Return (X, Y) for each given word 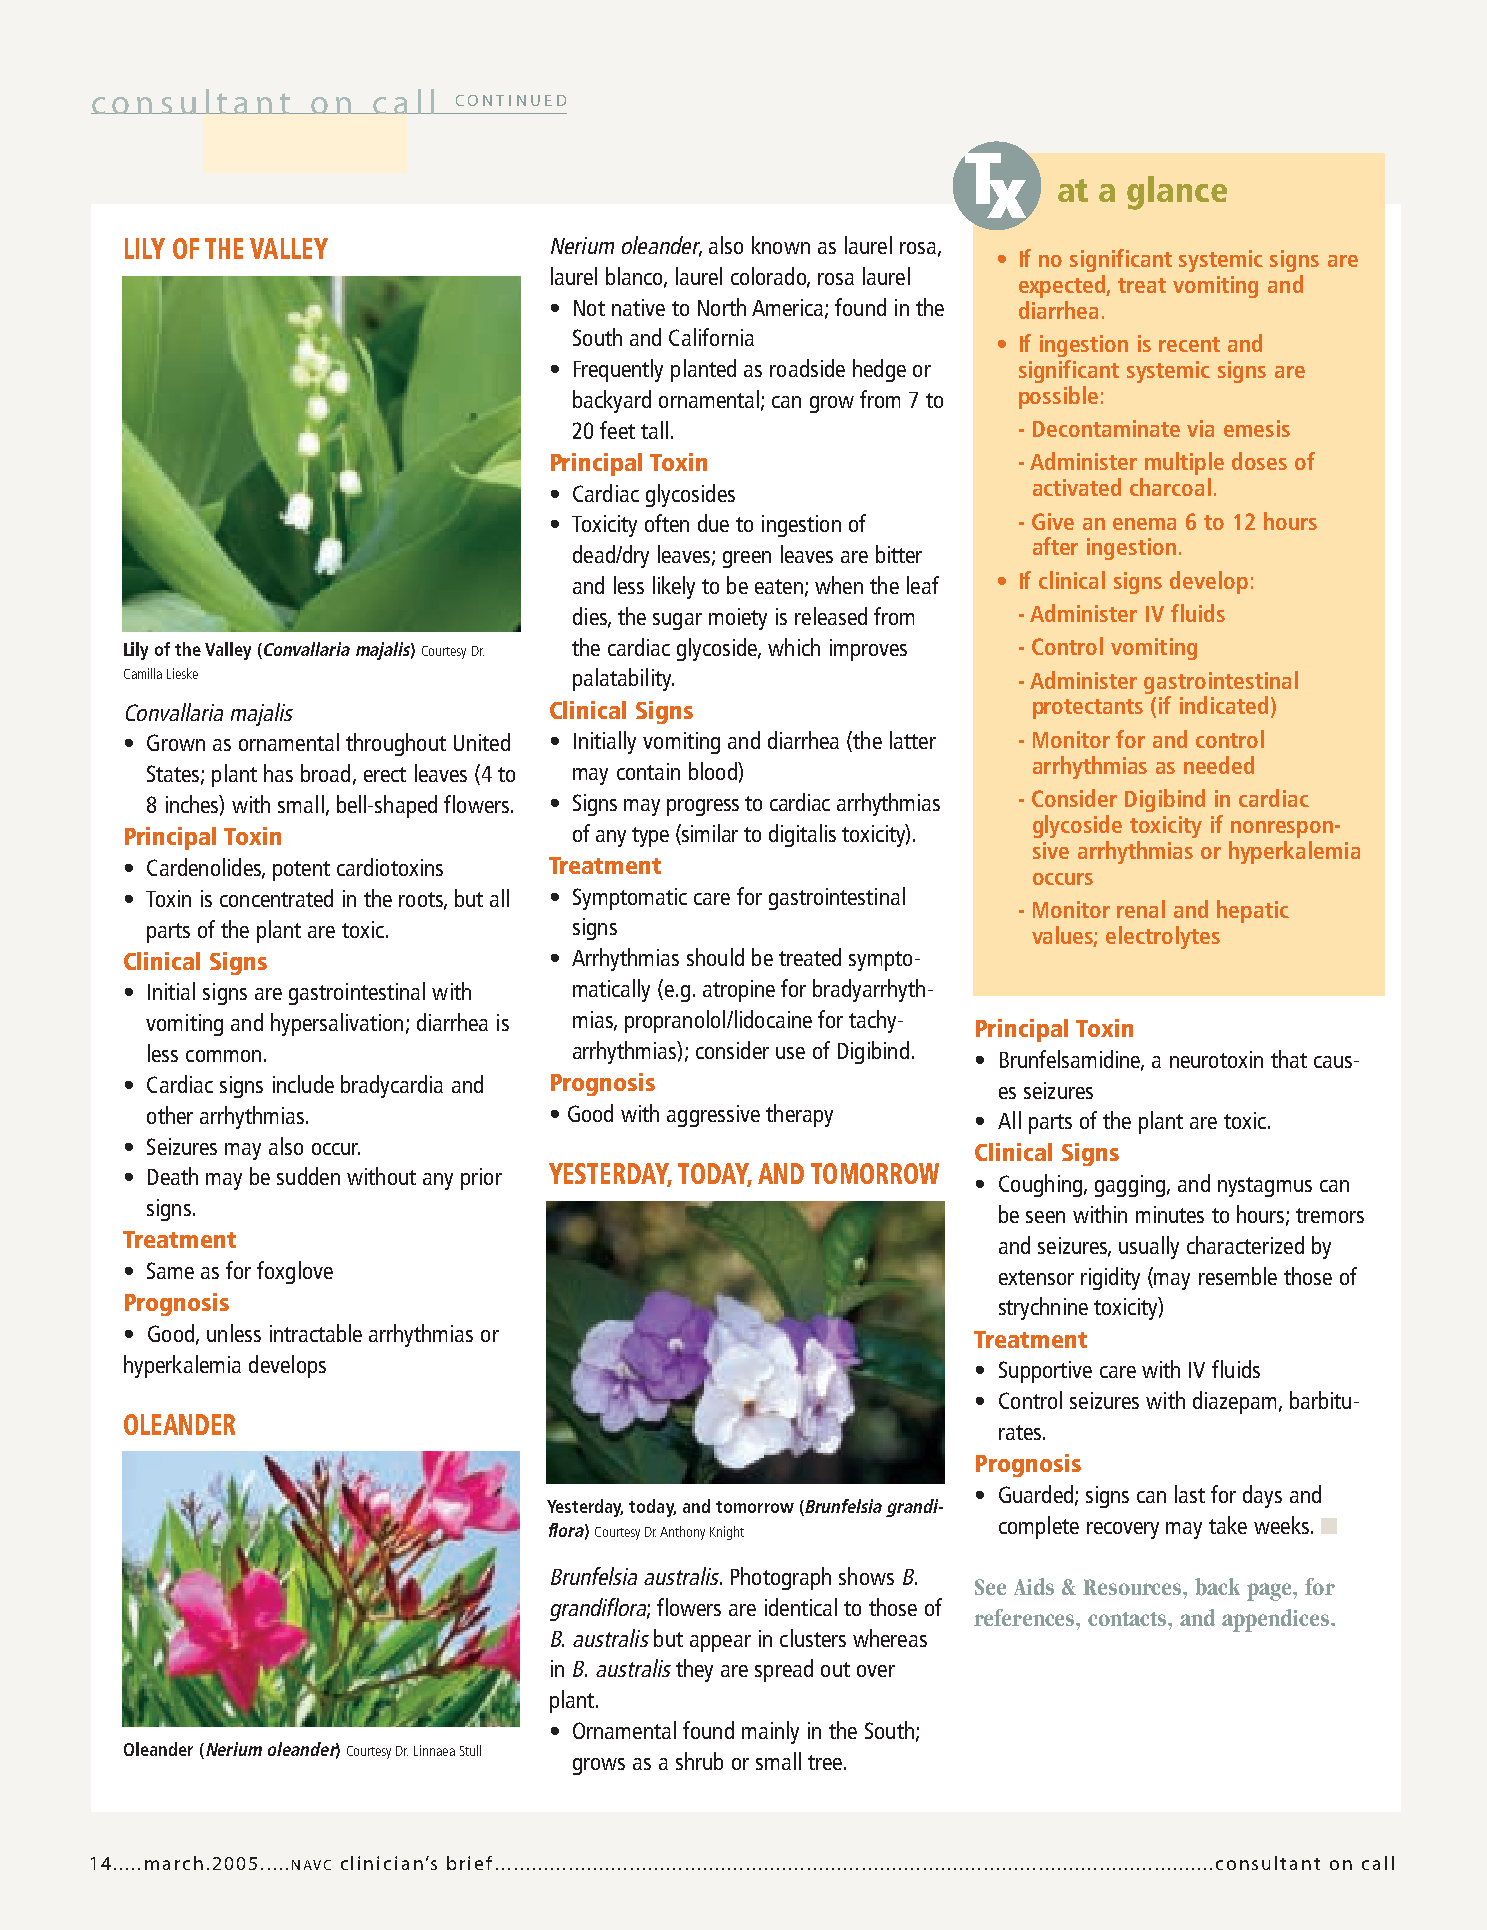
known (781, 245)
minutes (1170, 1214)
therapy (799, 1115)
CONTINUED (511, 100)
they (694, 1670)
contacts (1128, 1619)
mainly (770, 1732)
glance (1177, 193)
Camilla (143, 673)
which (794, 647)
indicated (1224, 705)
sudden (308, 1176)
